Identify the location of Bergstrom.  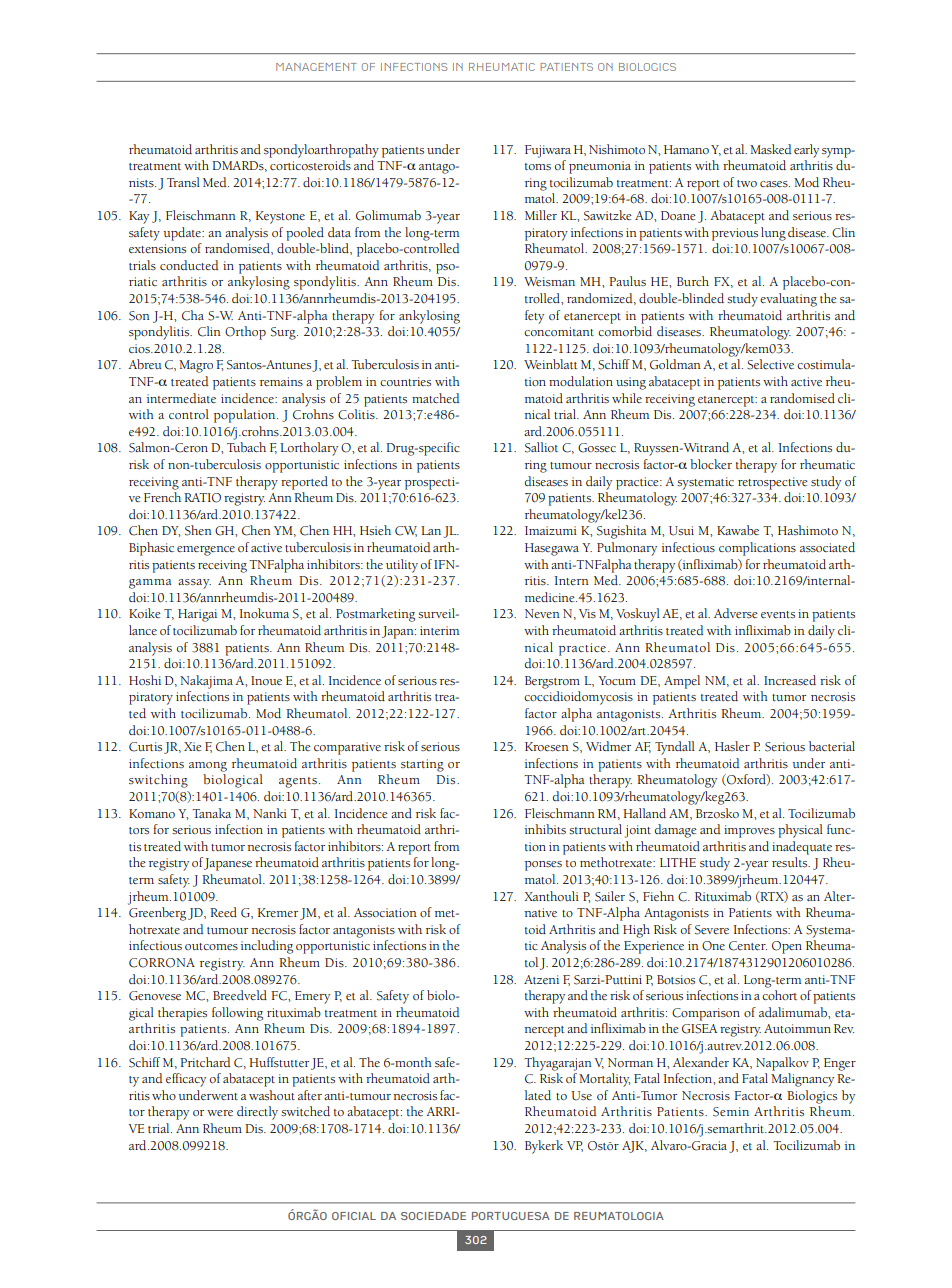
(552, 682).
